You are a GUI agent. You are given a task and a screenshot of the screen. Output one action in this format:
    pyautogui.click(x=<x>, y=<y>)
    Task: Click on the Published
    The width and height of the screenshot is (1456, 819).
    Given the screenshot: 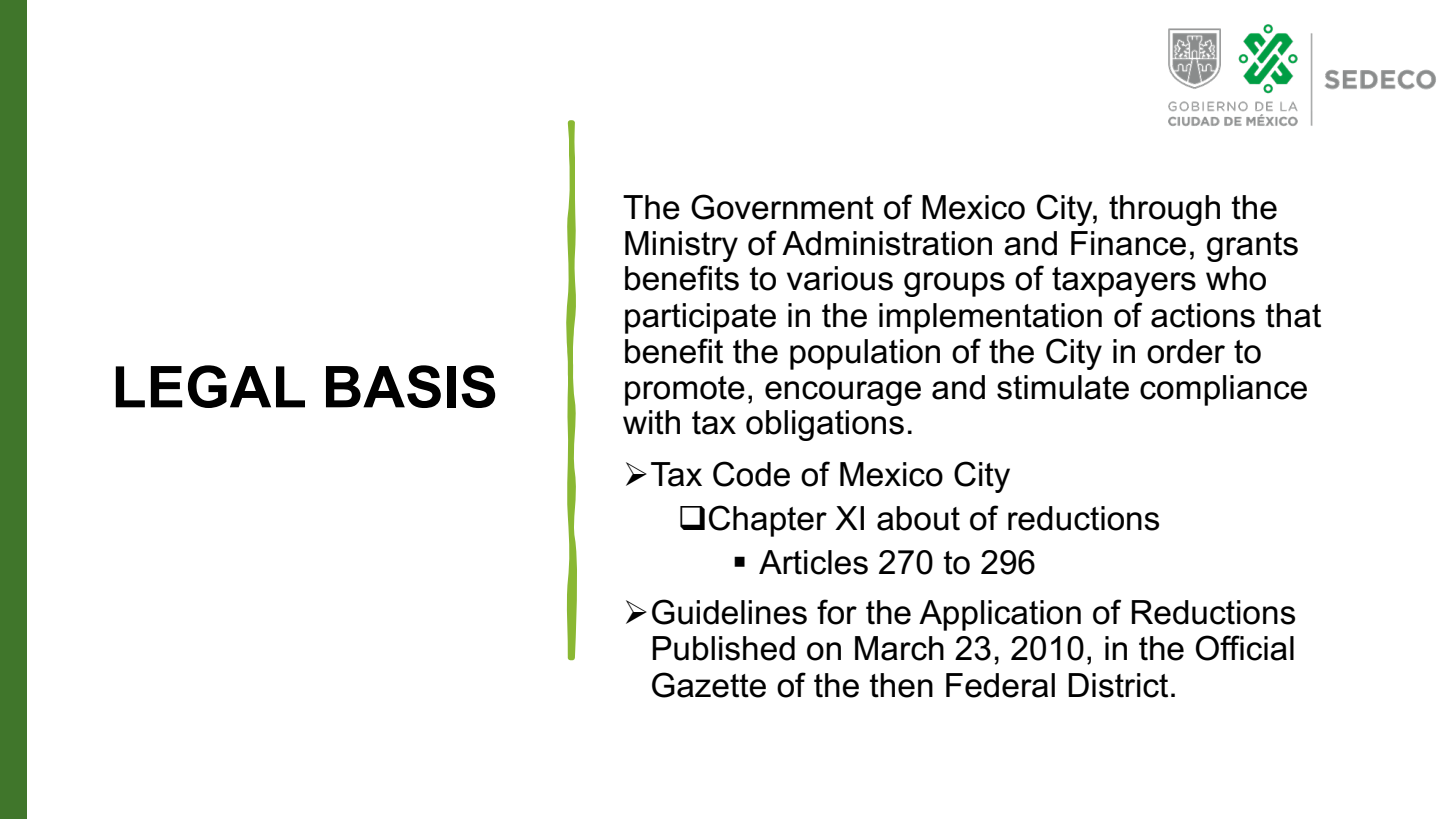 What is the action you would take?
    pyautogui.click(x=723, y=648)
